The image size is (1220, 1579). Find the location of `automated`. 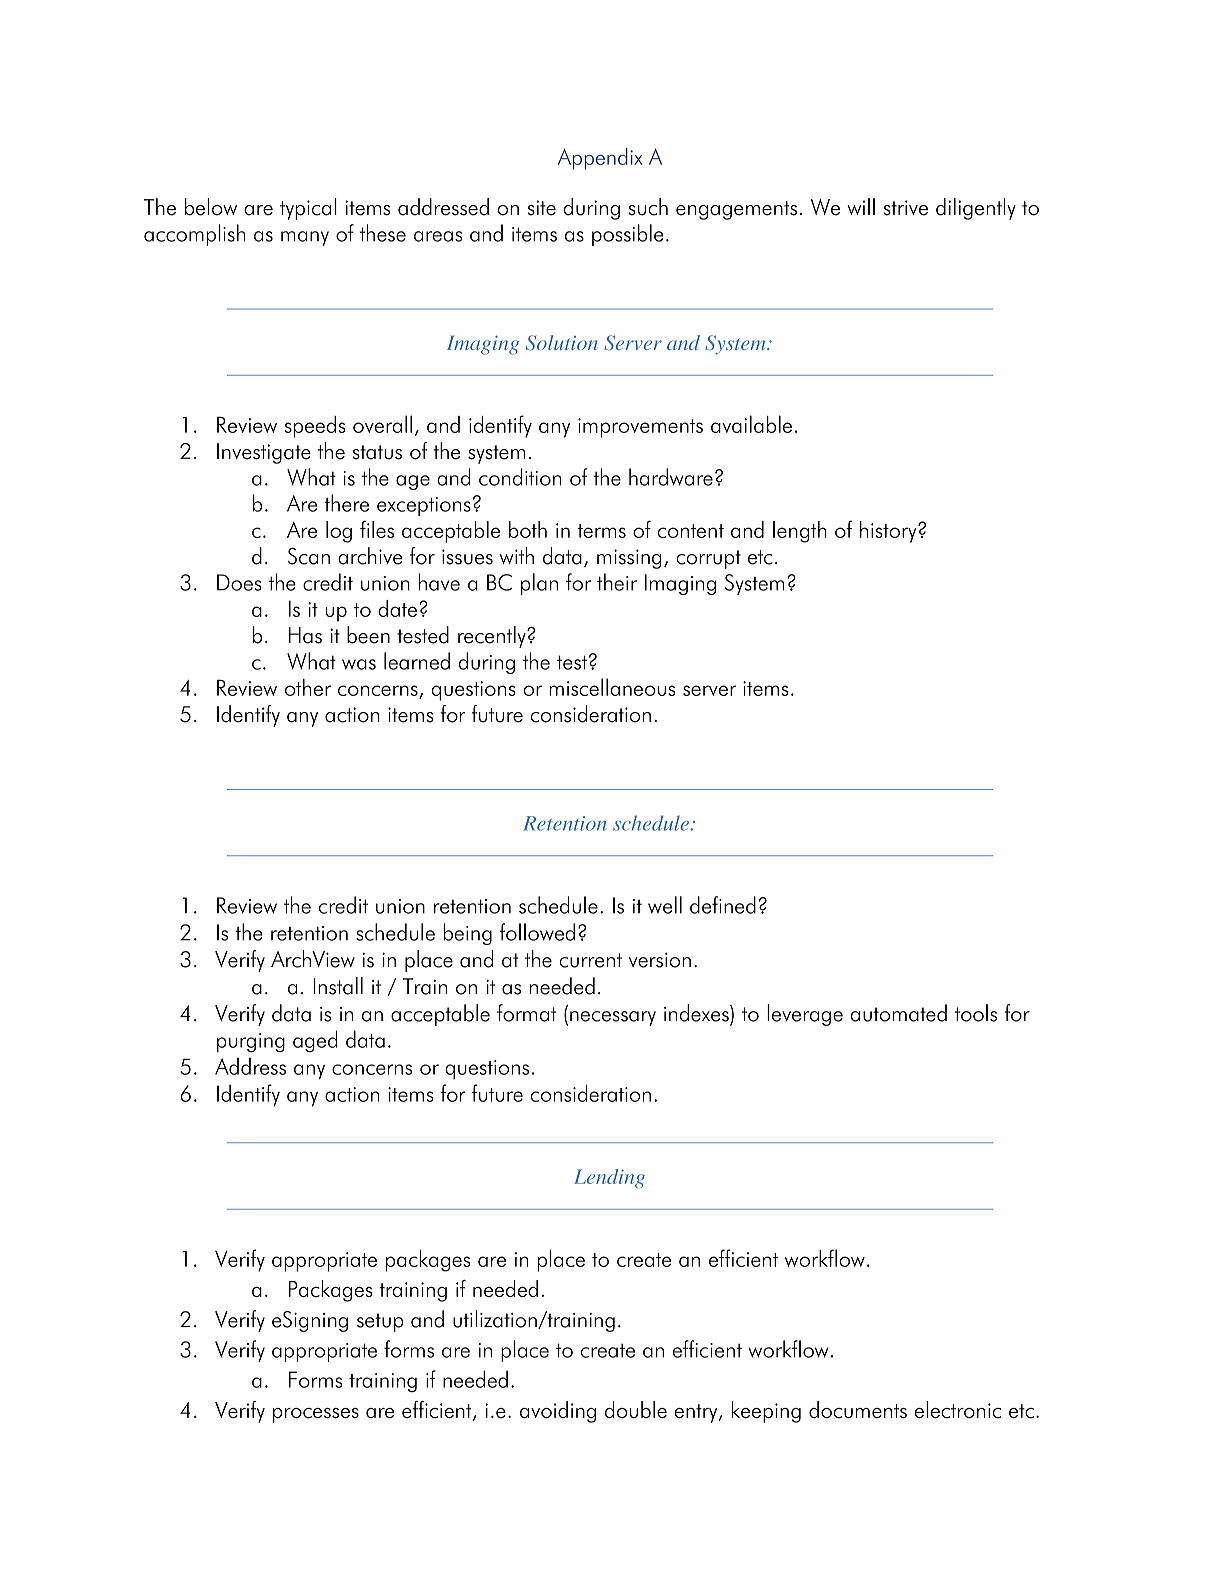

automated is located at coordinates (898, 1013).
